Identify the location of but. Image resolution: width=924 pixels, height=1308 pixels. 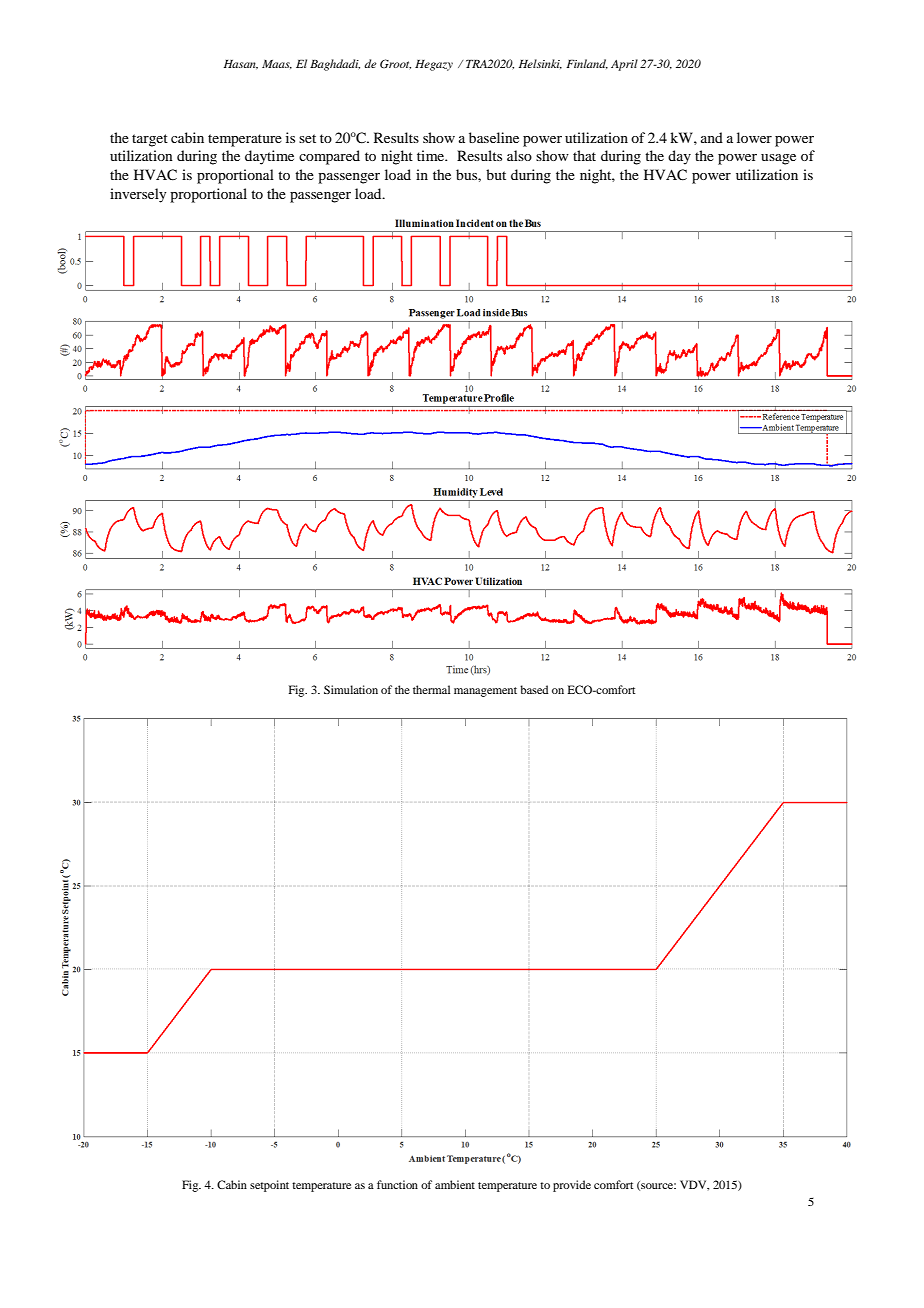
(496, 174).
